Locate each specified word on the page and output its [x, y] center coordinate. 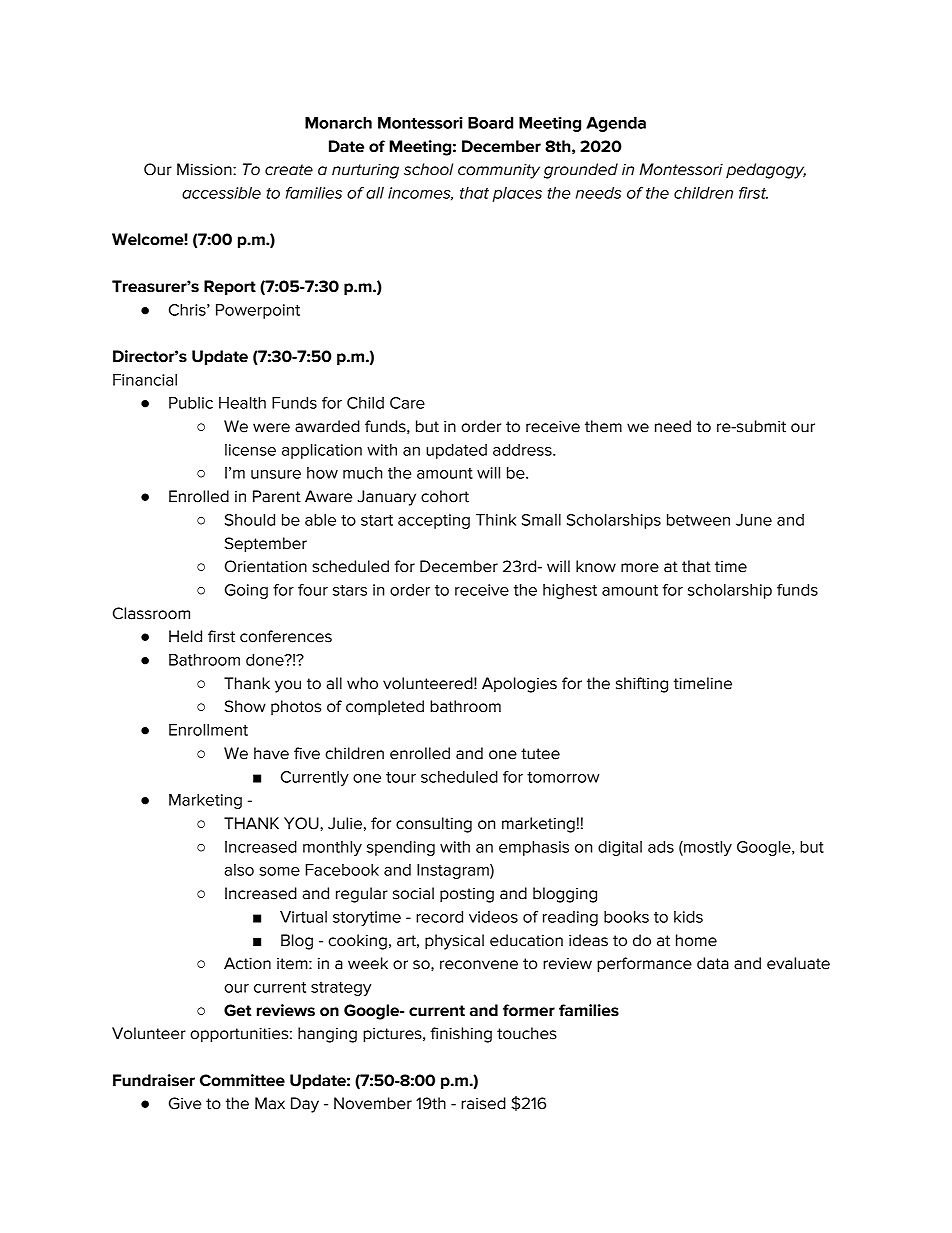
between [698, 520]
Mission [205, 169]
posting [467, 895]
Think [496, 520]
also [239, 870]
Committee [242, 1080]
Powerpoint [258, 311]
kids [688, 917]
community [499, 171]
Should [250, 520]
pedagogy [766, 171]
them [603, 426]
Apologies [519, 685]
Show [245, 706]
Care [407, 403]
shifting [642, 685]
